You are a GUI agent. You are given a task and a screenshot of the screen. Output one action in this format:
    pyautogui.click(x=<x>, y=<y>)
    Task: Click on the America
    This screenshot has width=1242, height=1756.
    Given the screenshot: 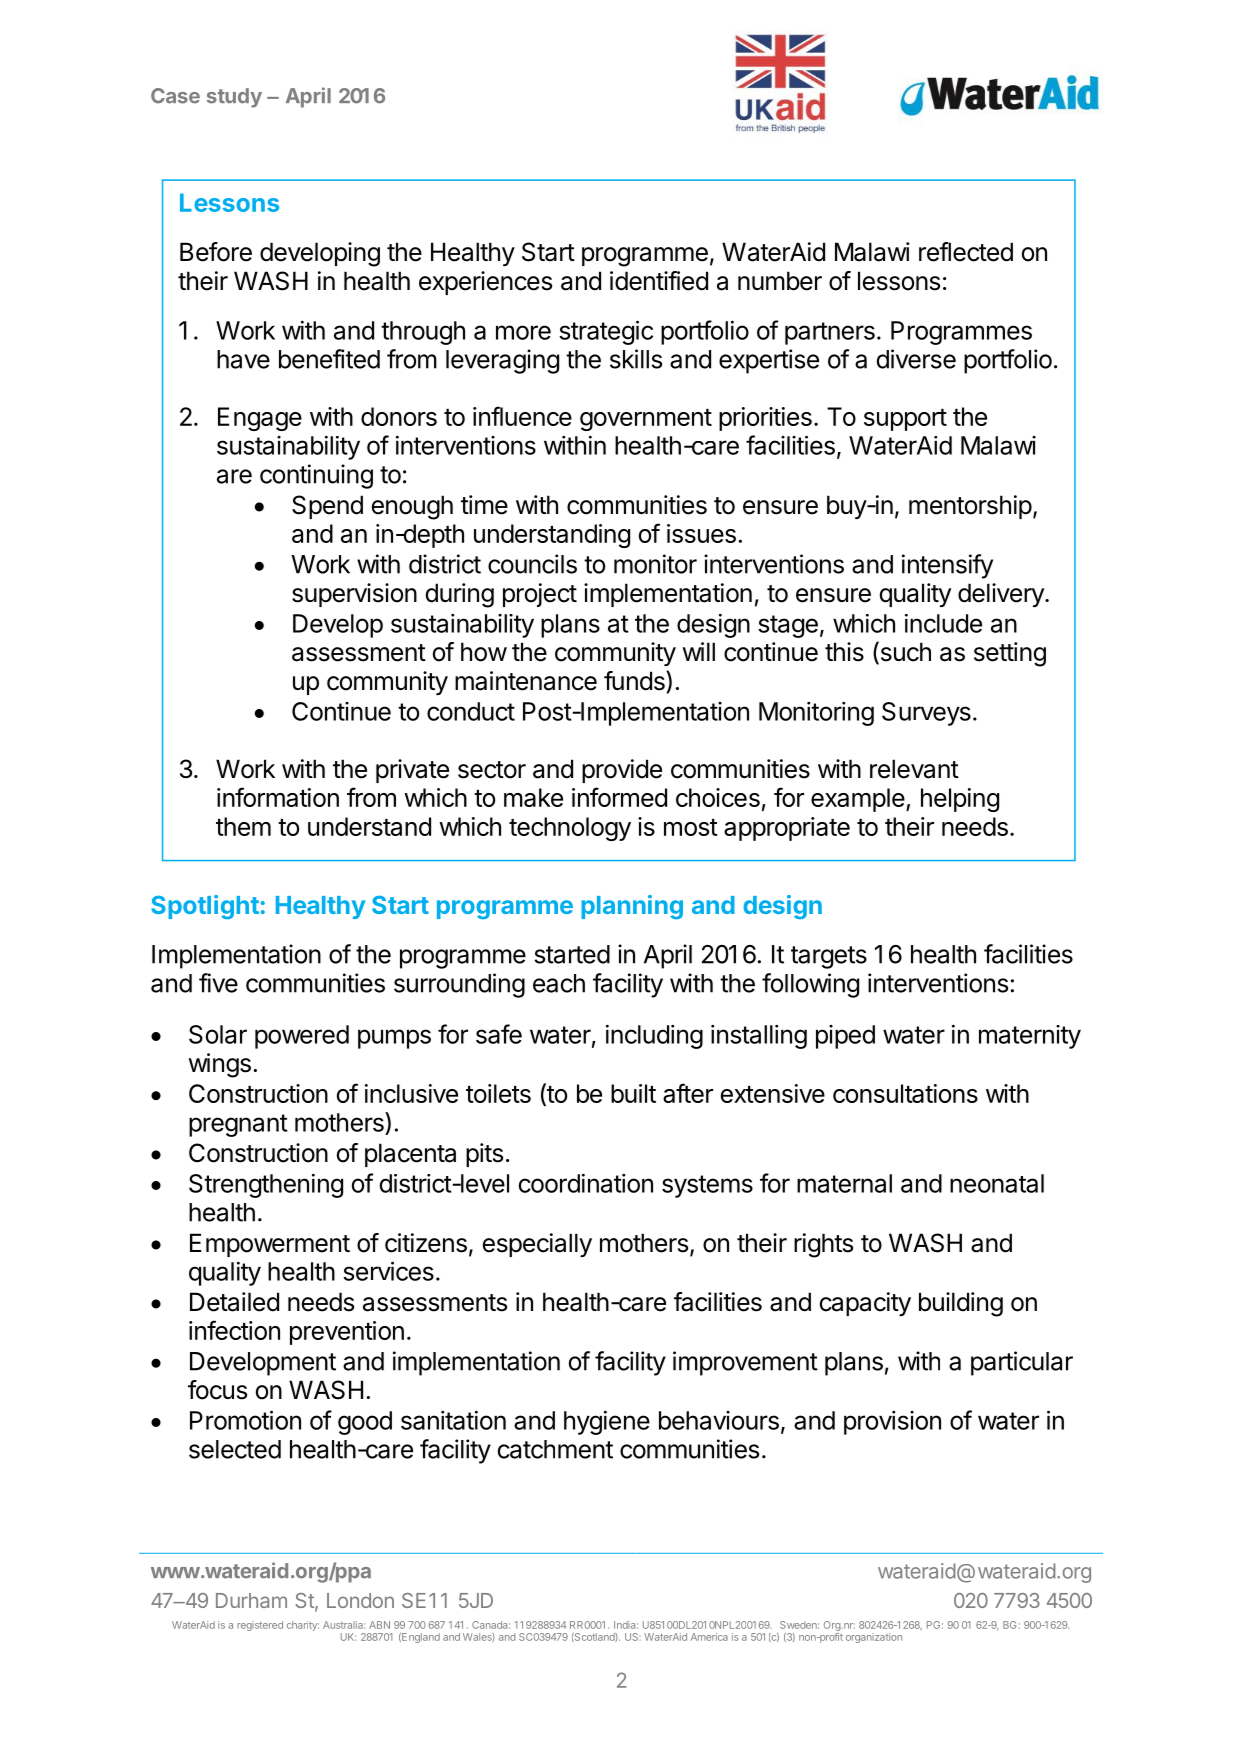 What is the action you would take?
    pyautogui.click(x=709, y=1637)
